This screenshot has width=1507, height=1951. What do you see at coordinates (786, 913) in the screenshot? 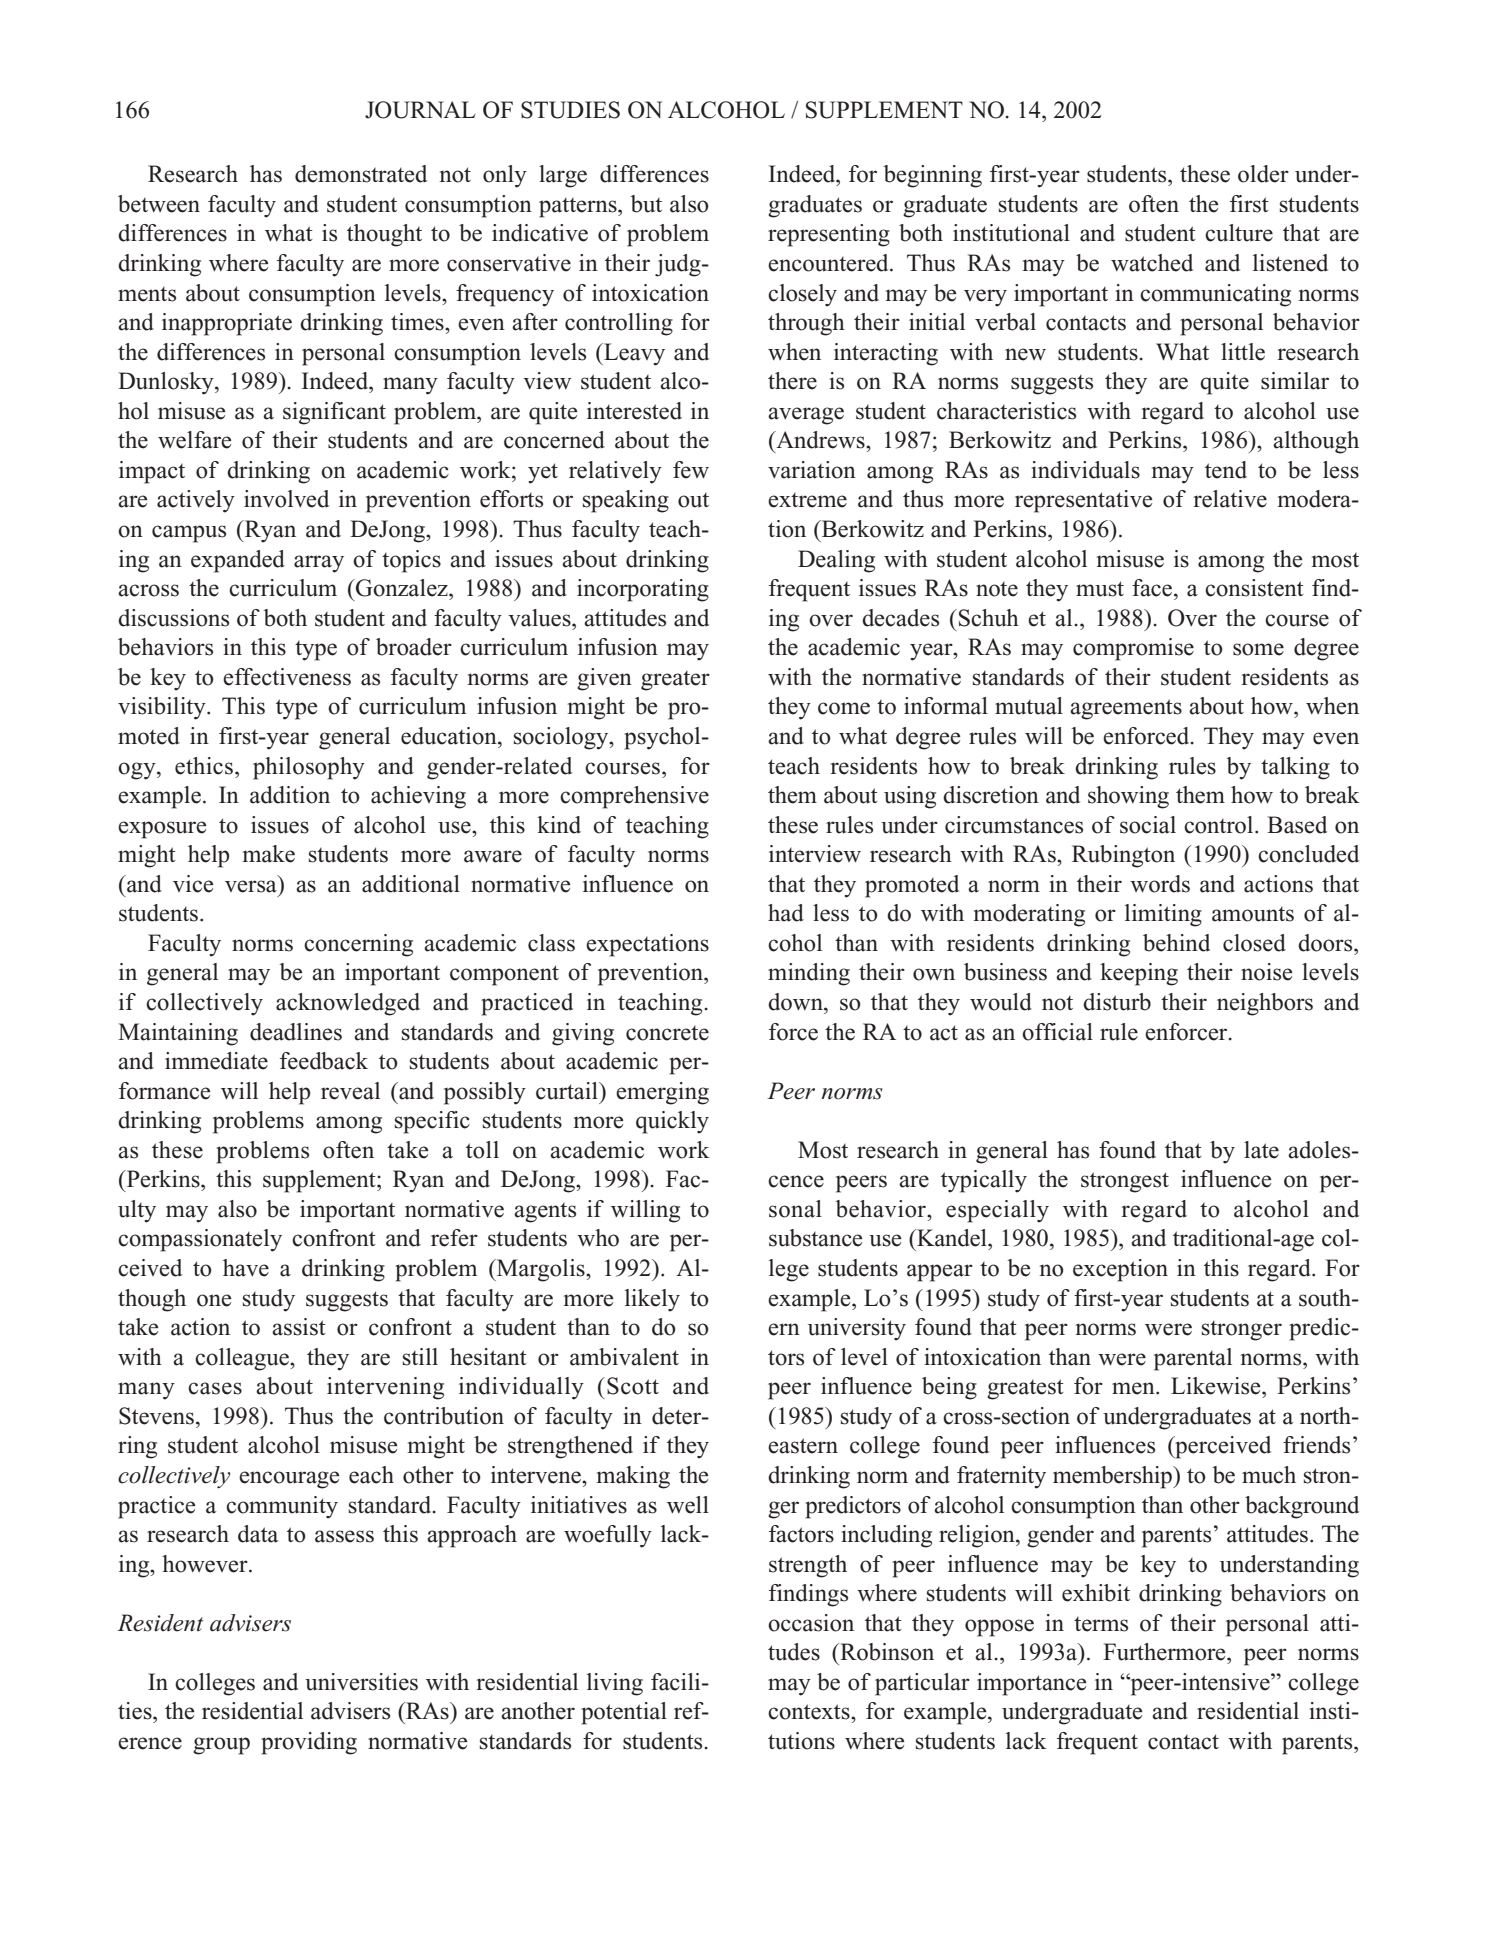
I see `had` at bounding box center [786, 913].
